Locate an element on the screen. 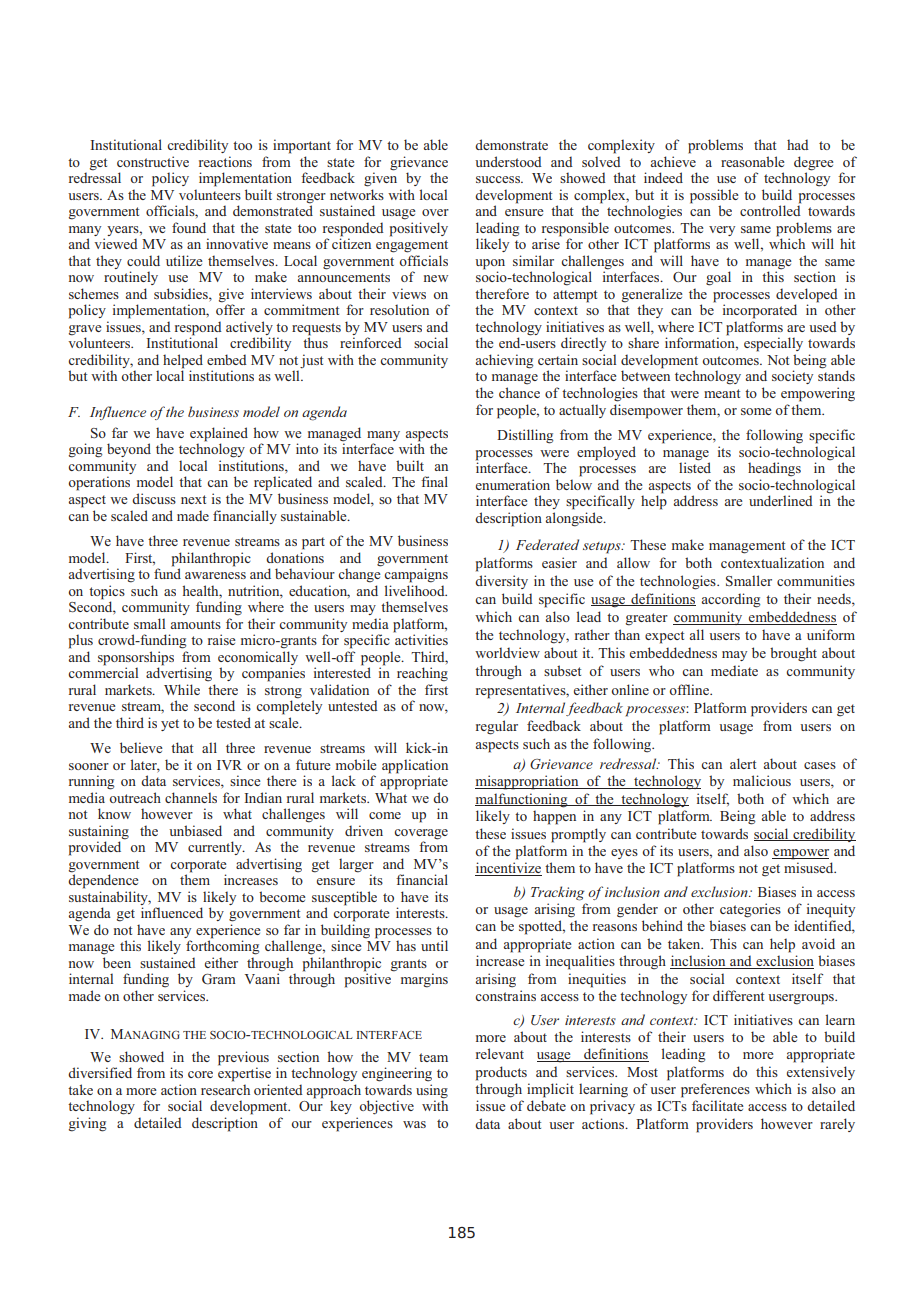 The image size is (924, 1308). possible is located at coordinates (714, 197).
